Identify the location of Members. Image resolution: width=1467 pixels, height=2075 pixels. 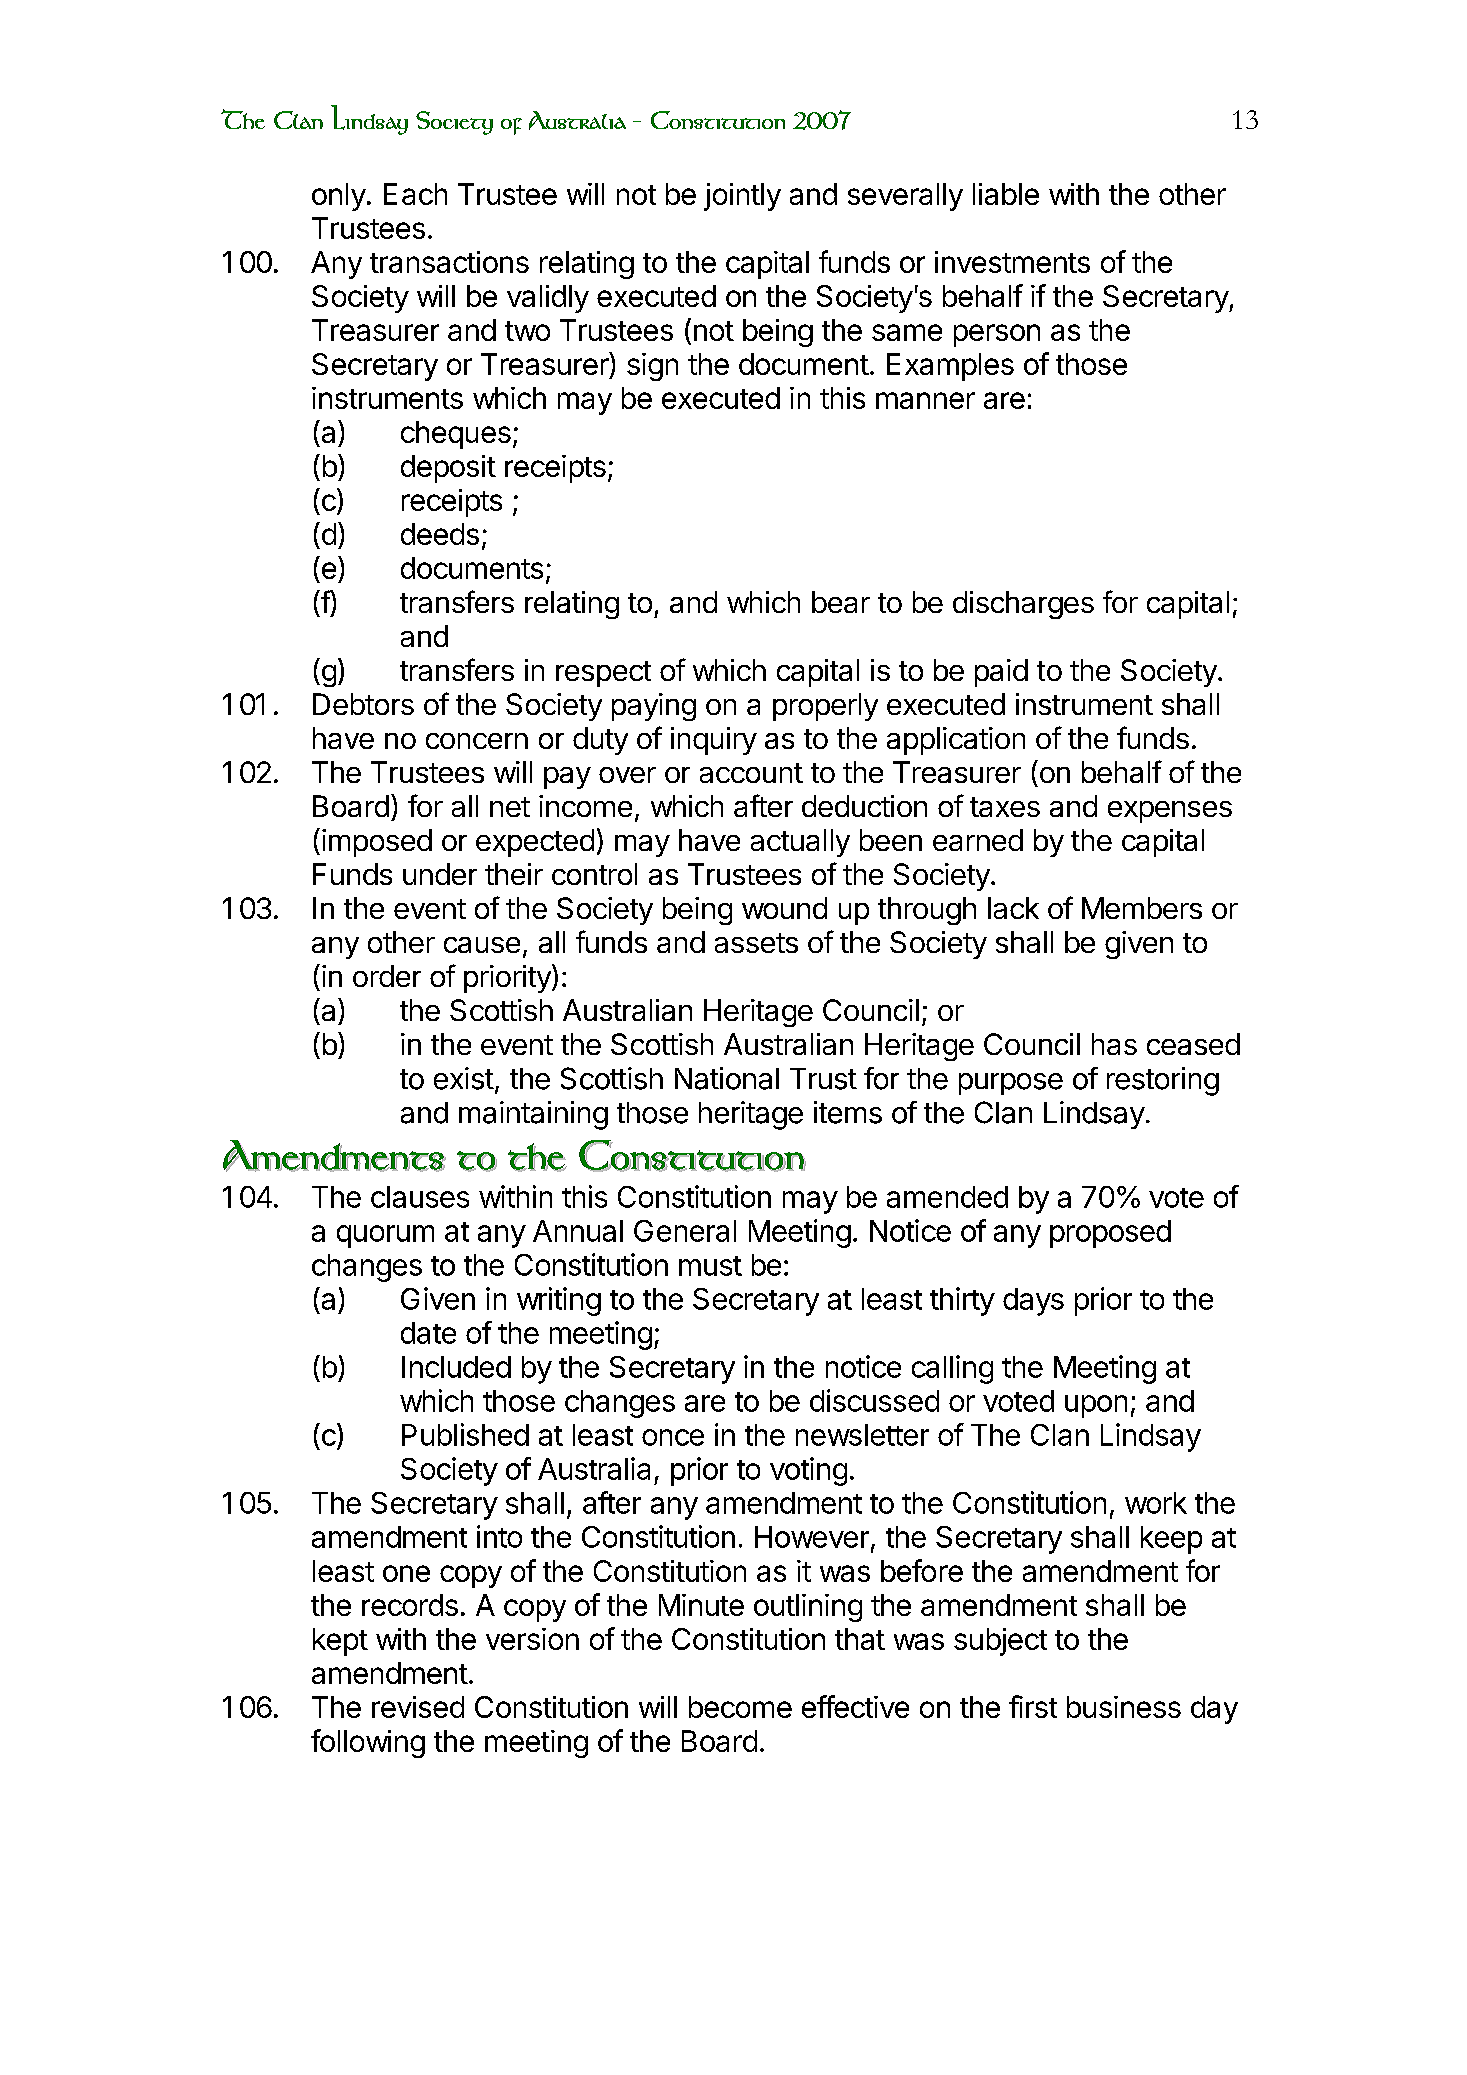
(1142, 908).
